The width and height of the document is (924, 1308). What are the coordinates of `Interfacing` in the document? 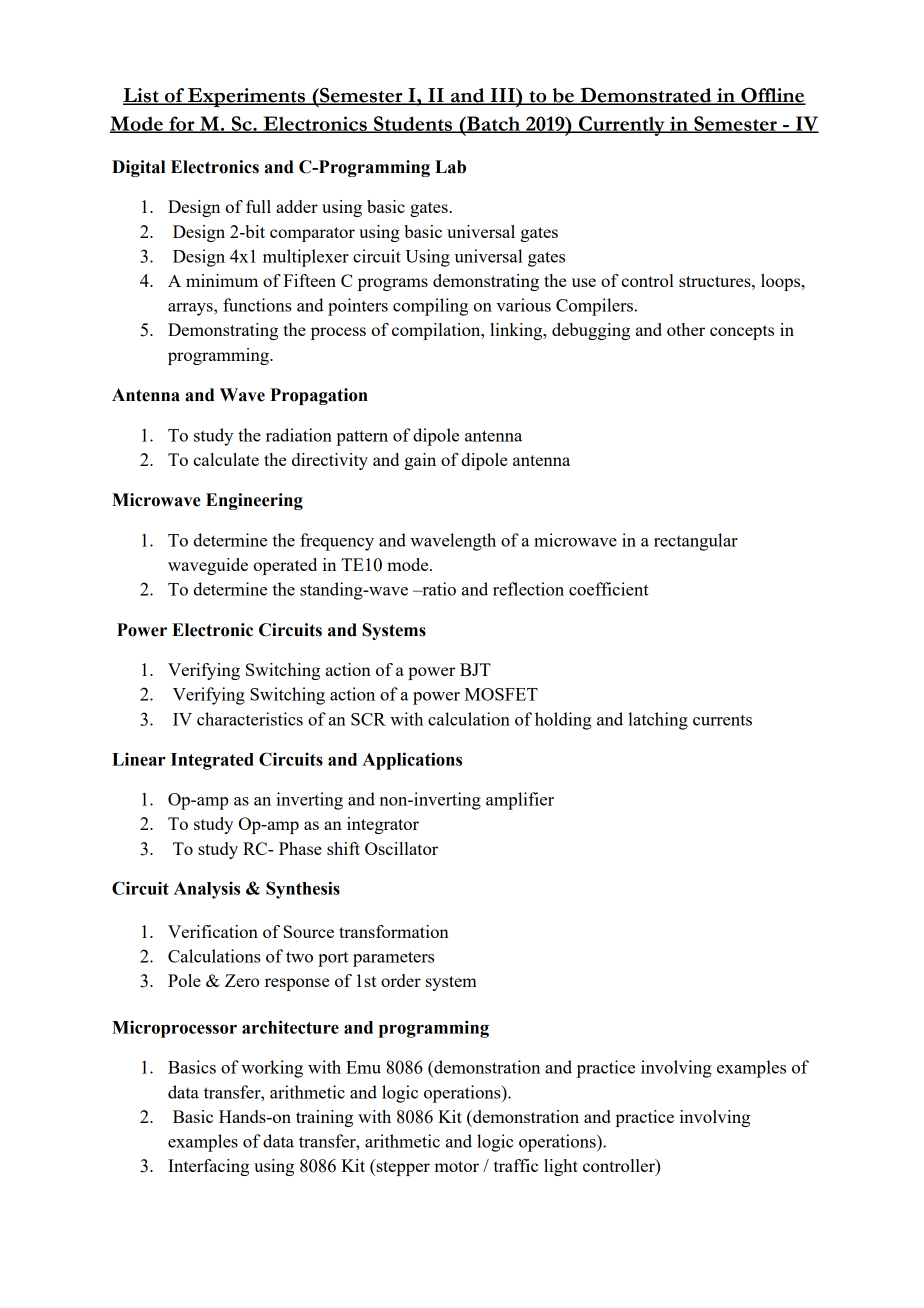 It's located at (208, 1167).
